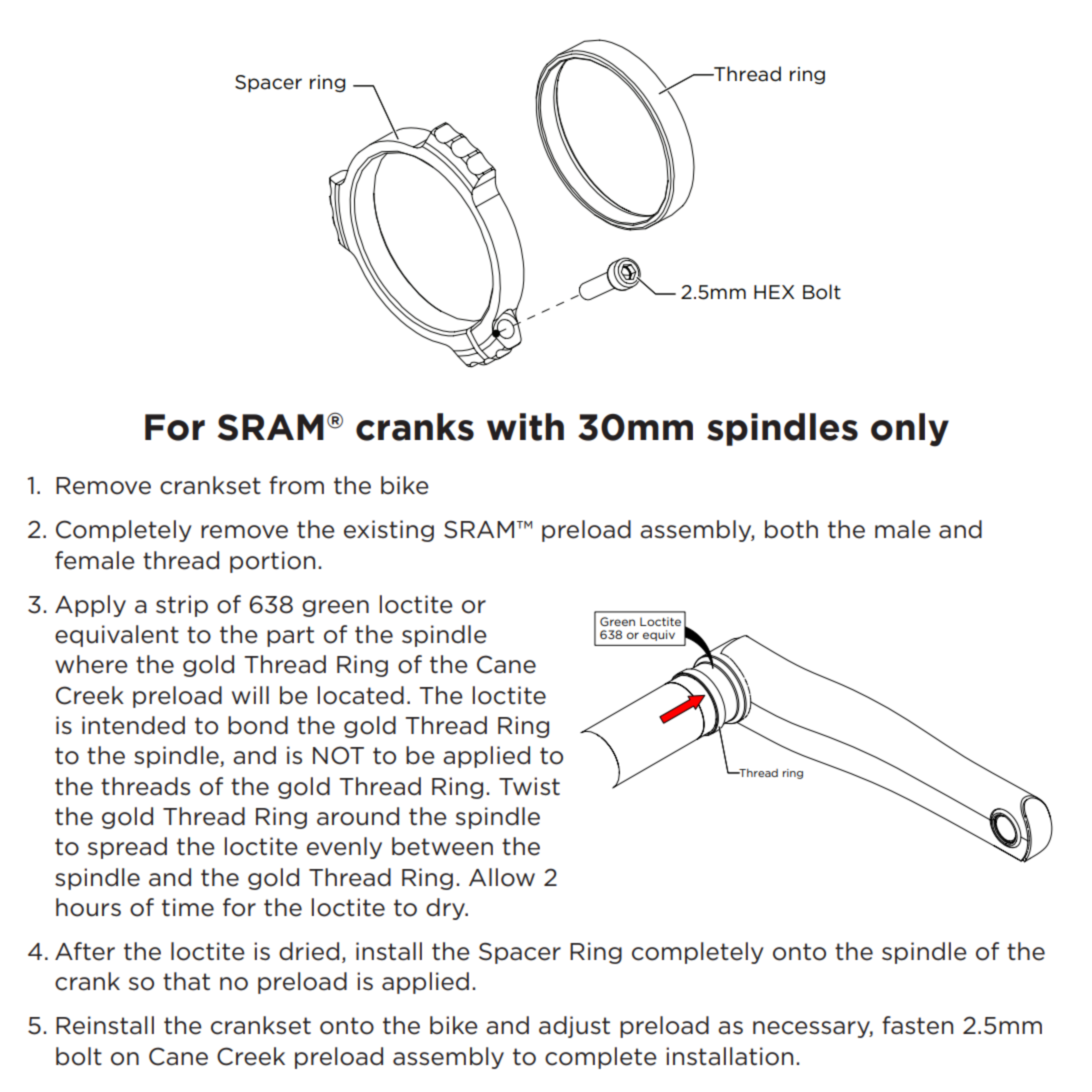 The width and height of the screenshot is (1092, 1092). I want to click on with, so click(525, 427).
